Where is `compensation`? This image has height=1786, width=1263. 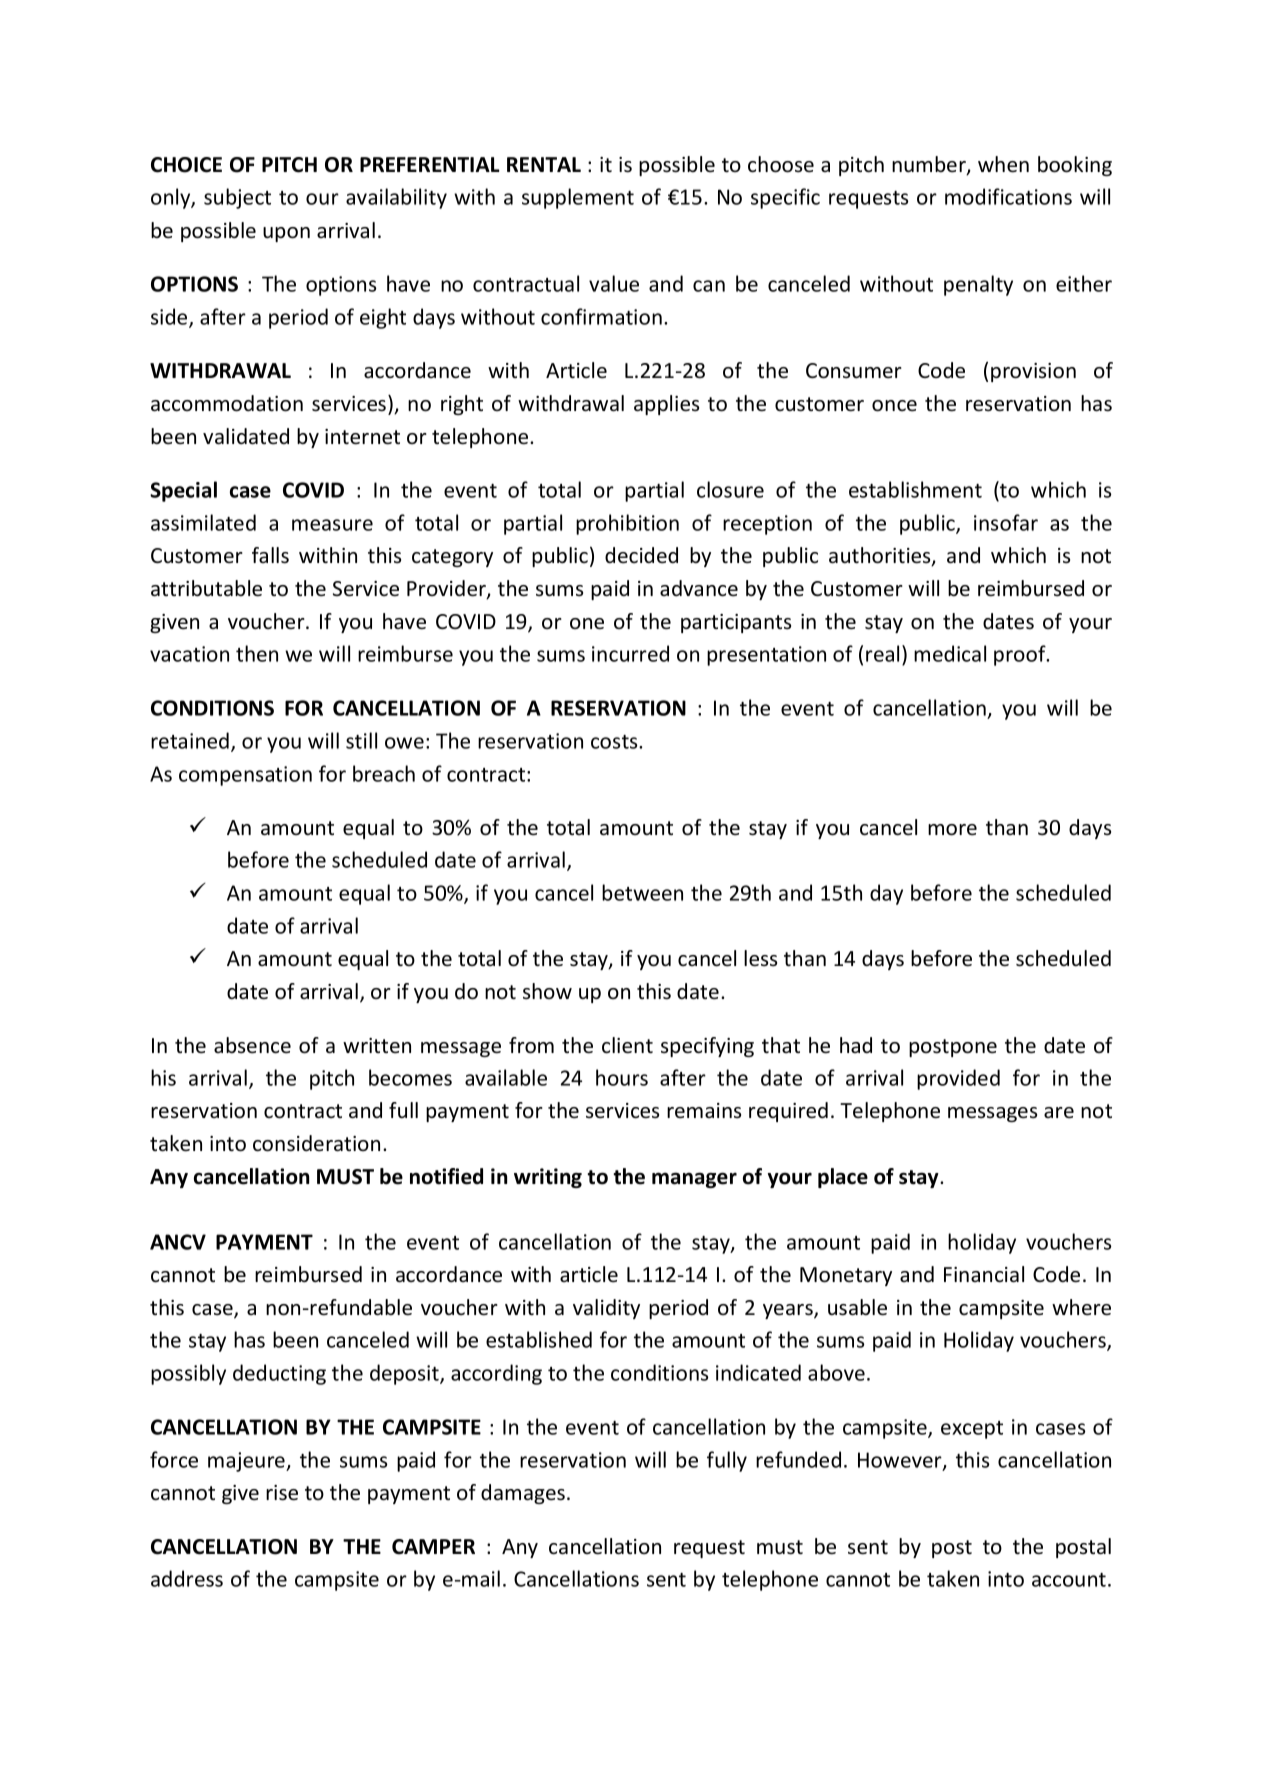 compensation is located at coordinates (245, 776).
